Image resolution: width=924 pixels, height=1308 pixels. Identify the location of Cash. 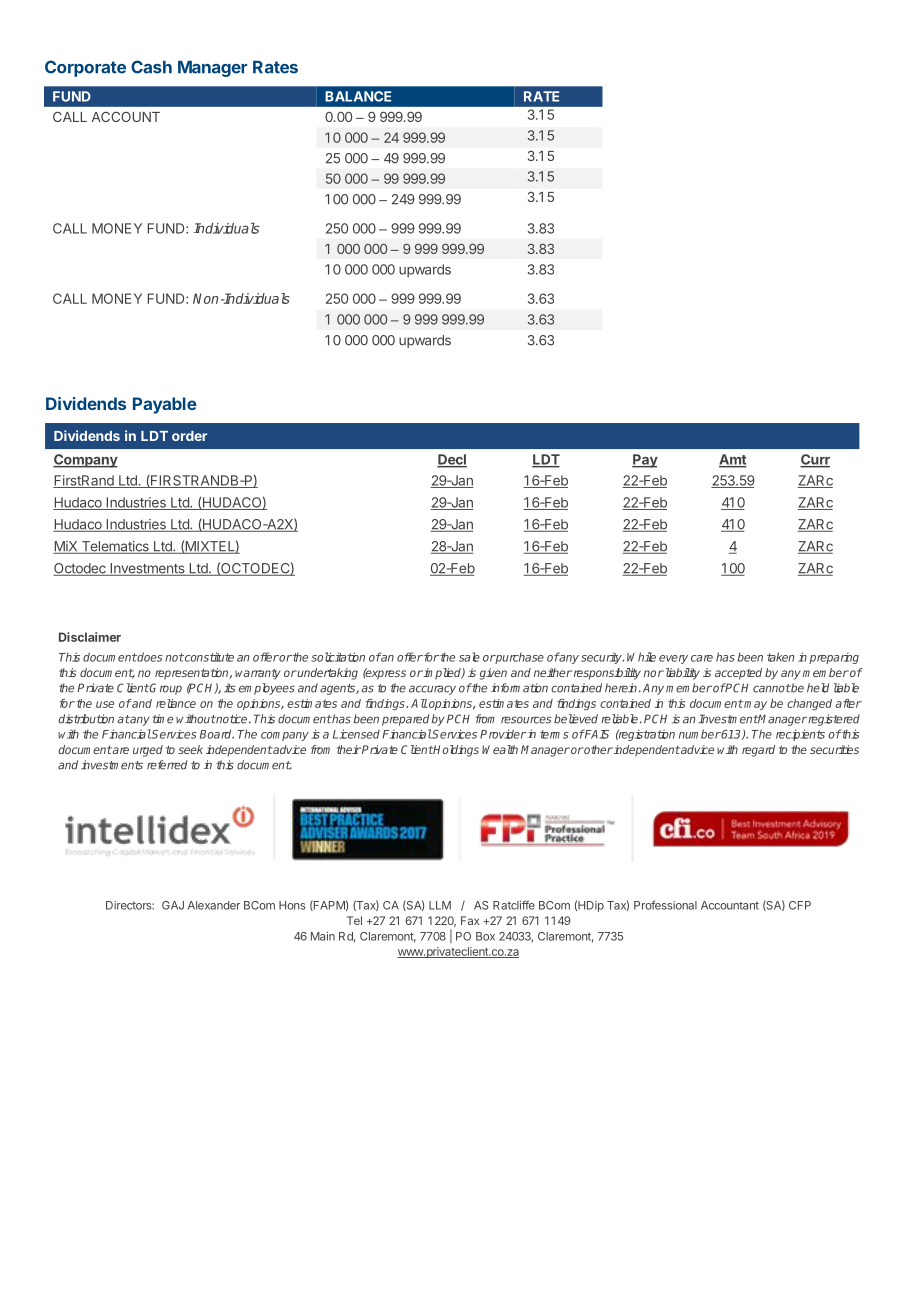
(151, 67).
